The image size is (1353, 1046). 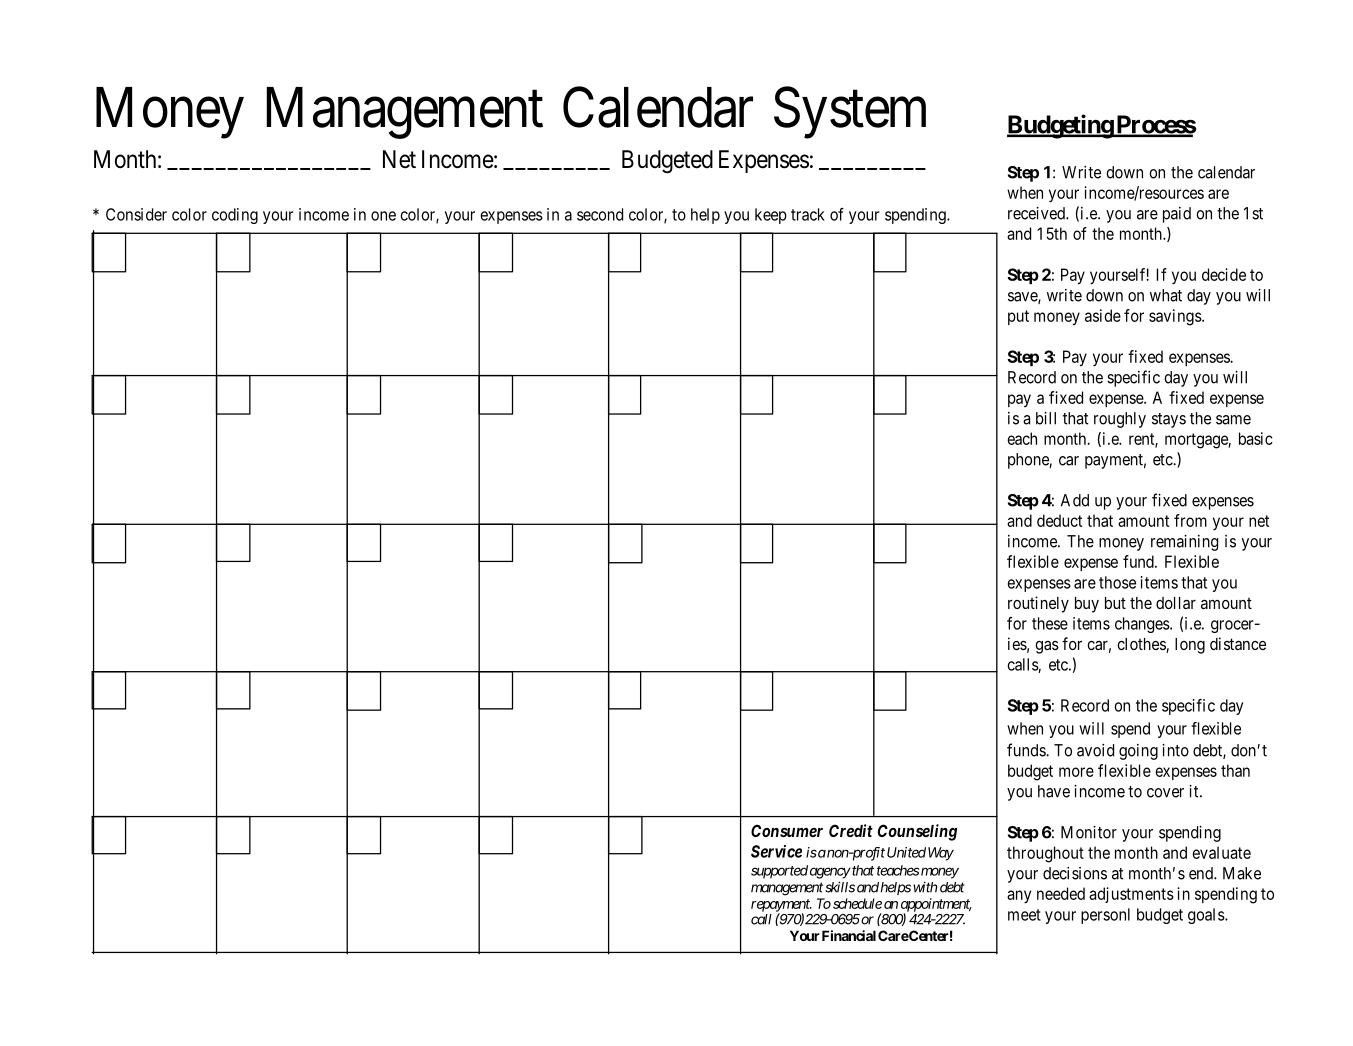 I want to click on these, so click(x=1050, y=623).
